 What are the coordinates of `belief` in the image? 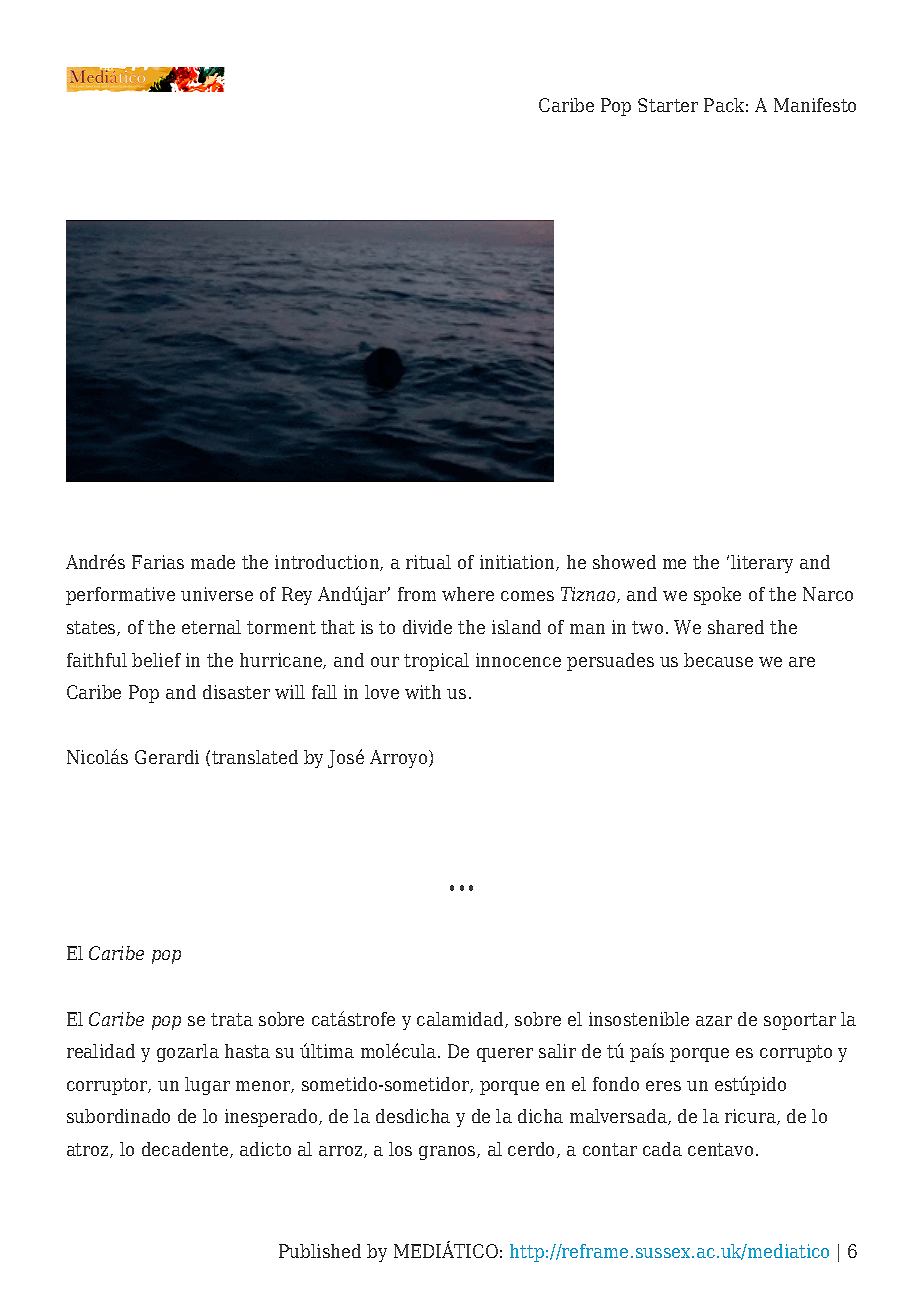 It's located at (156, 660).
